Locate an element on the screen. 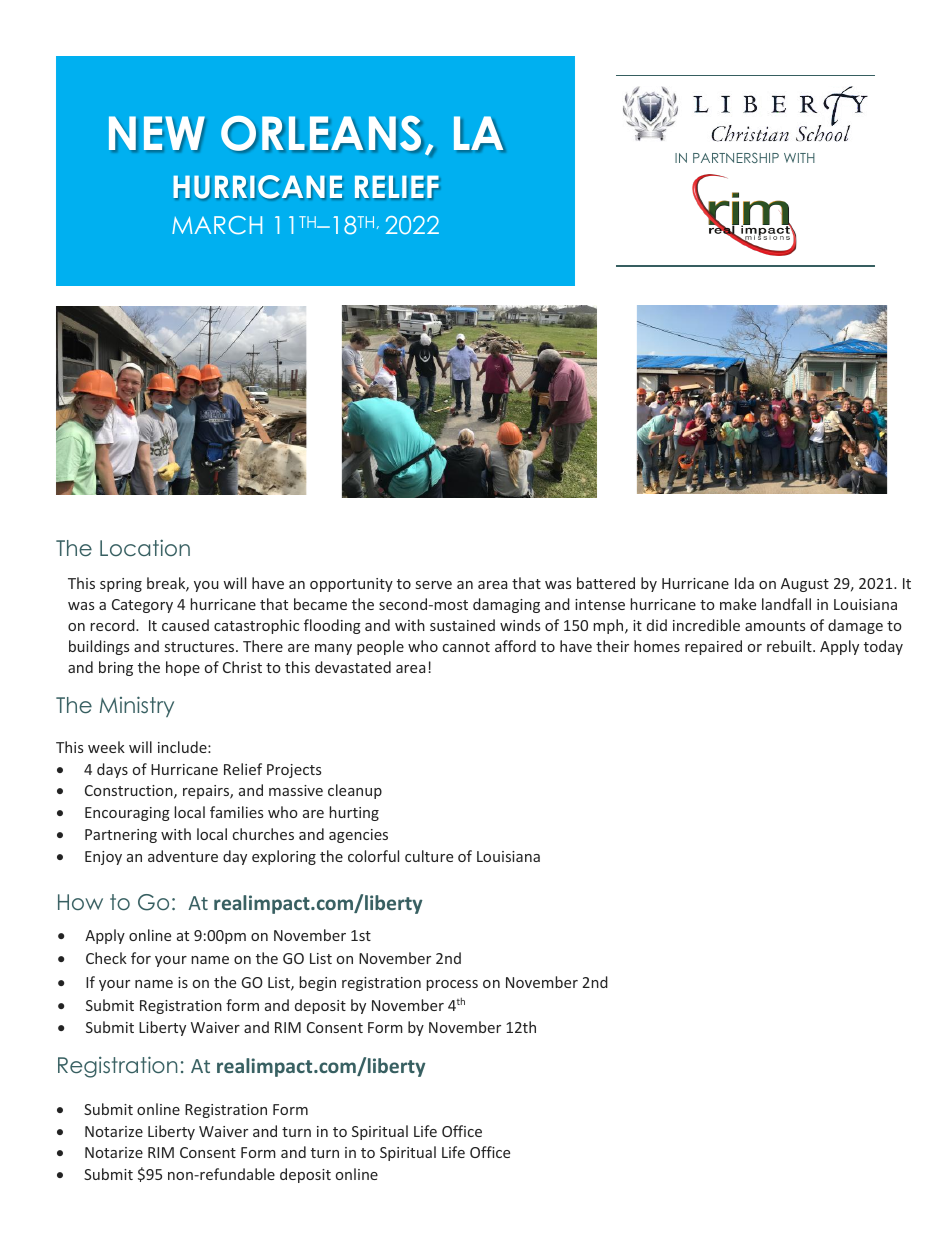 The height and width of the screenshot is (1233, 952). serve is located at coordinates (434, 585).
